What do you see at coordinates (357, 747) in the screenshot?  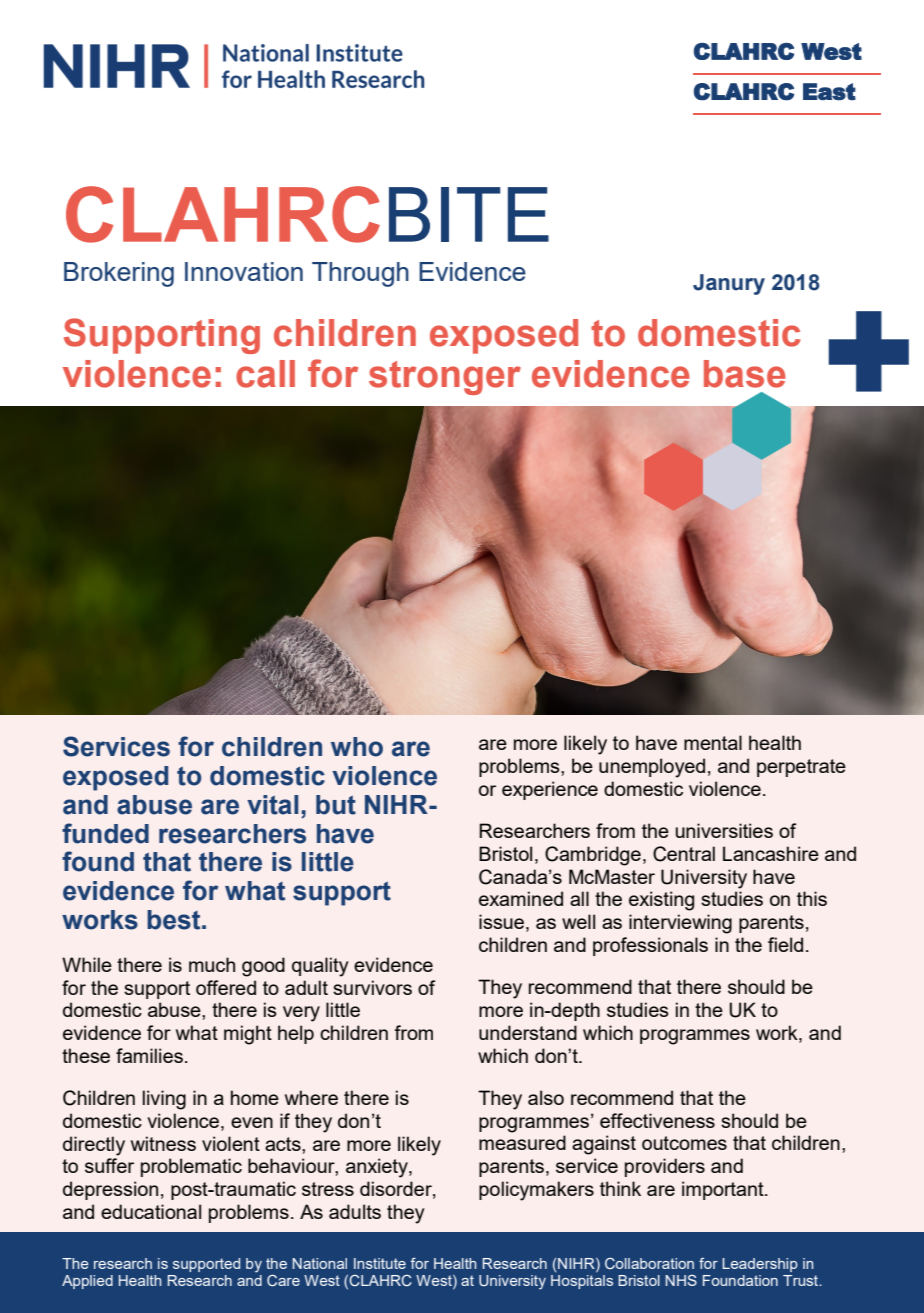 I see `who` at bounding box center [357, 747].
